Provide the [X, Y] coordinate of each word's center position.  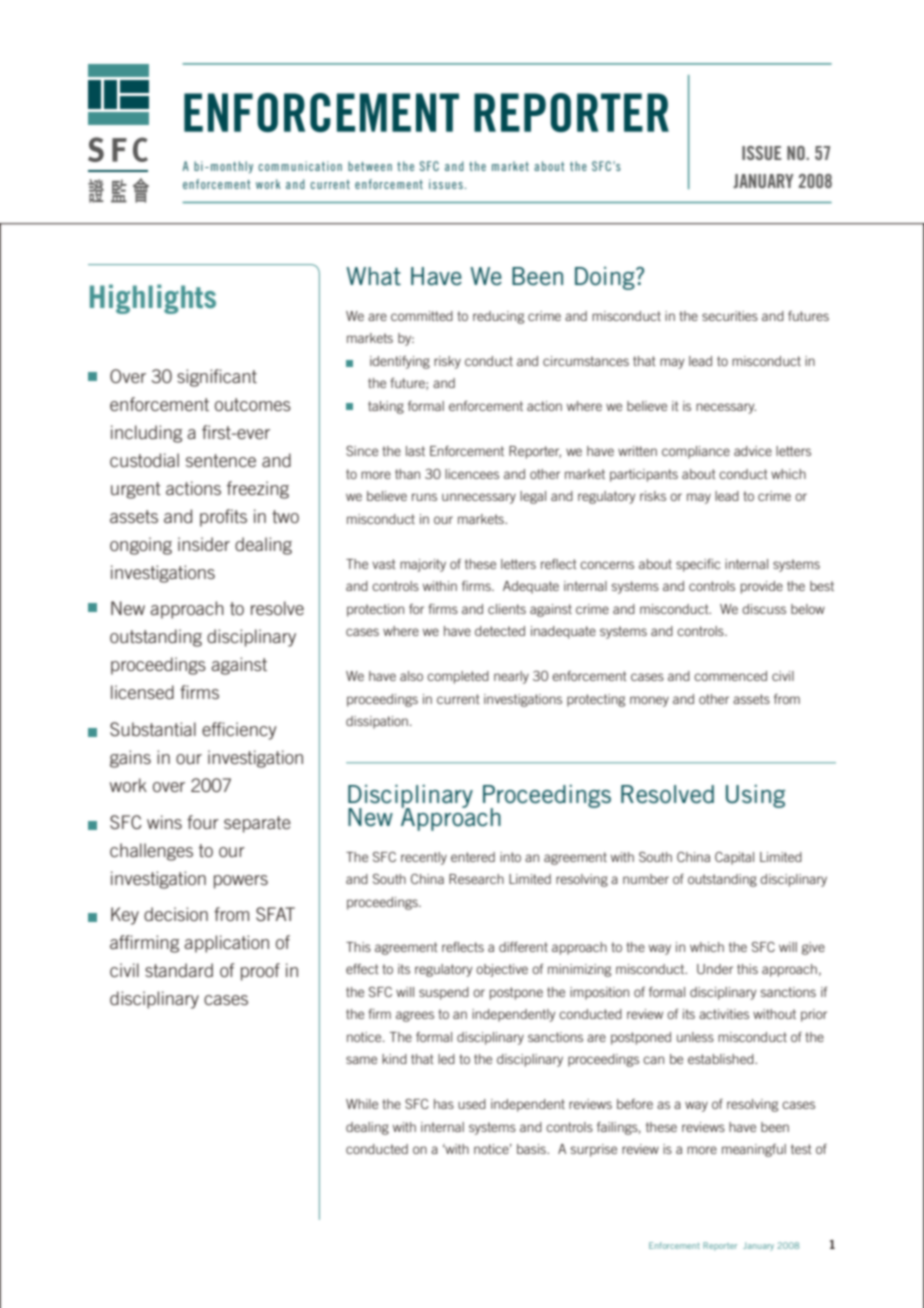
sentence [221, 460]
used [472, 1104]
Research [476, 879]
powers [241, 882]
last [415, 451]
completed [458, 677]
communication [300, 166]
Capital [734, 858]
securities [730, 316]
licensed [142, 692]
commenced [730, 676]
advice [753, 451]
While [362, 1104]
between [370, 166]
